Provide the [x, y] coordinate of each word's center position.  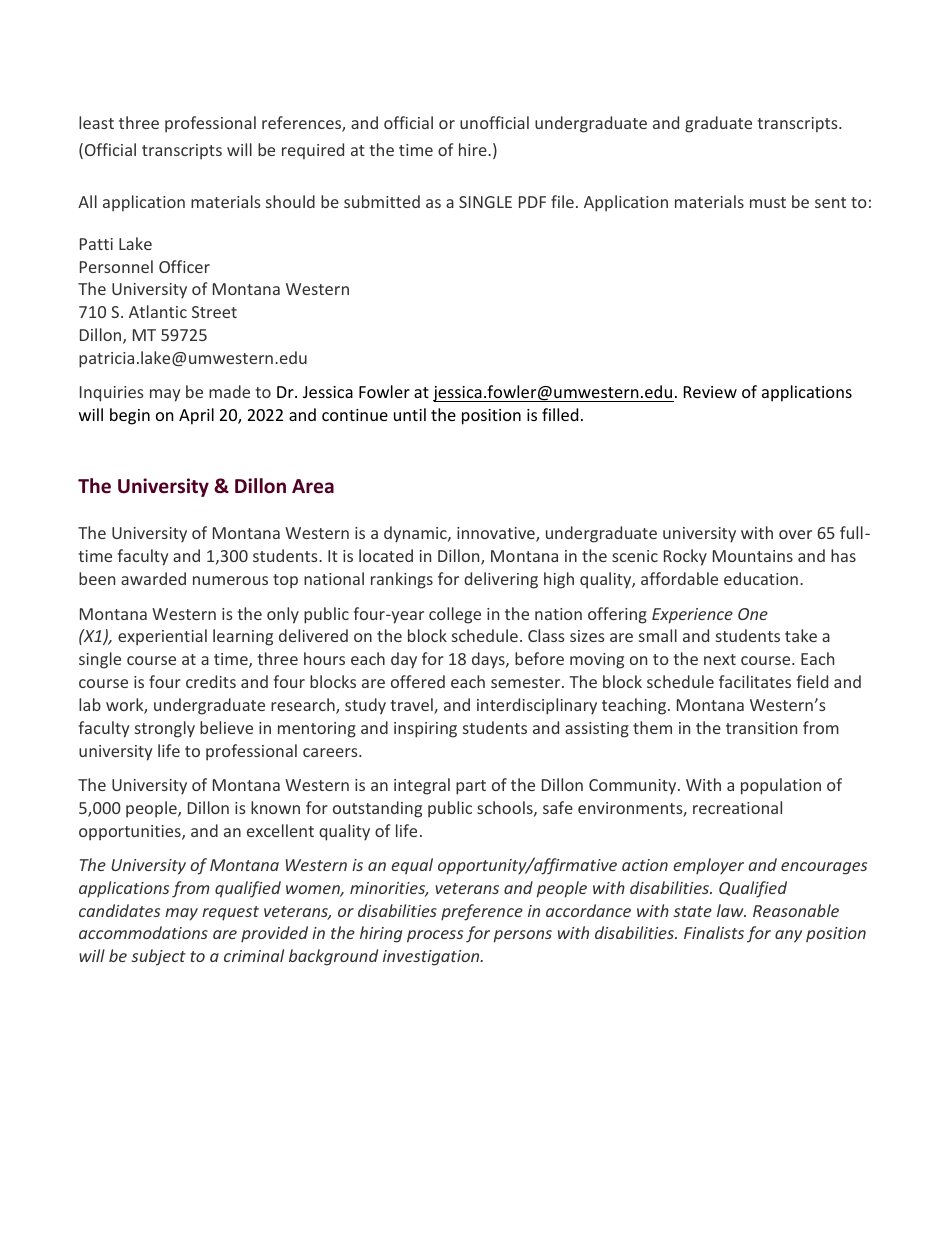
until [410, 414]
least [96, 122]
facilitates [755, 681]
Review [710, 392]
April [196, 416]
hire [474, 149]
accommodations [143, 932]
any [788, 936]
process [435, 936]
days [489, 660]
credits [211, 681]
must [768, 202]
